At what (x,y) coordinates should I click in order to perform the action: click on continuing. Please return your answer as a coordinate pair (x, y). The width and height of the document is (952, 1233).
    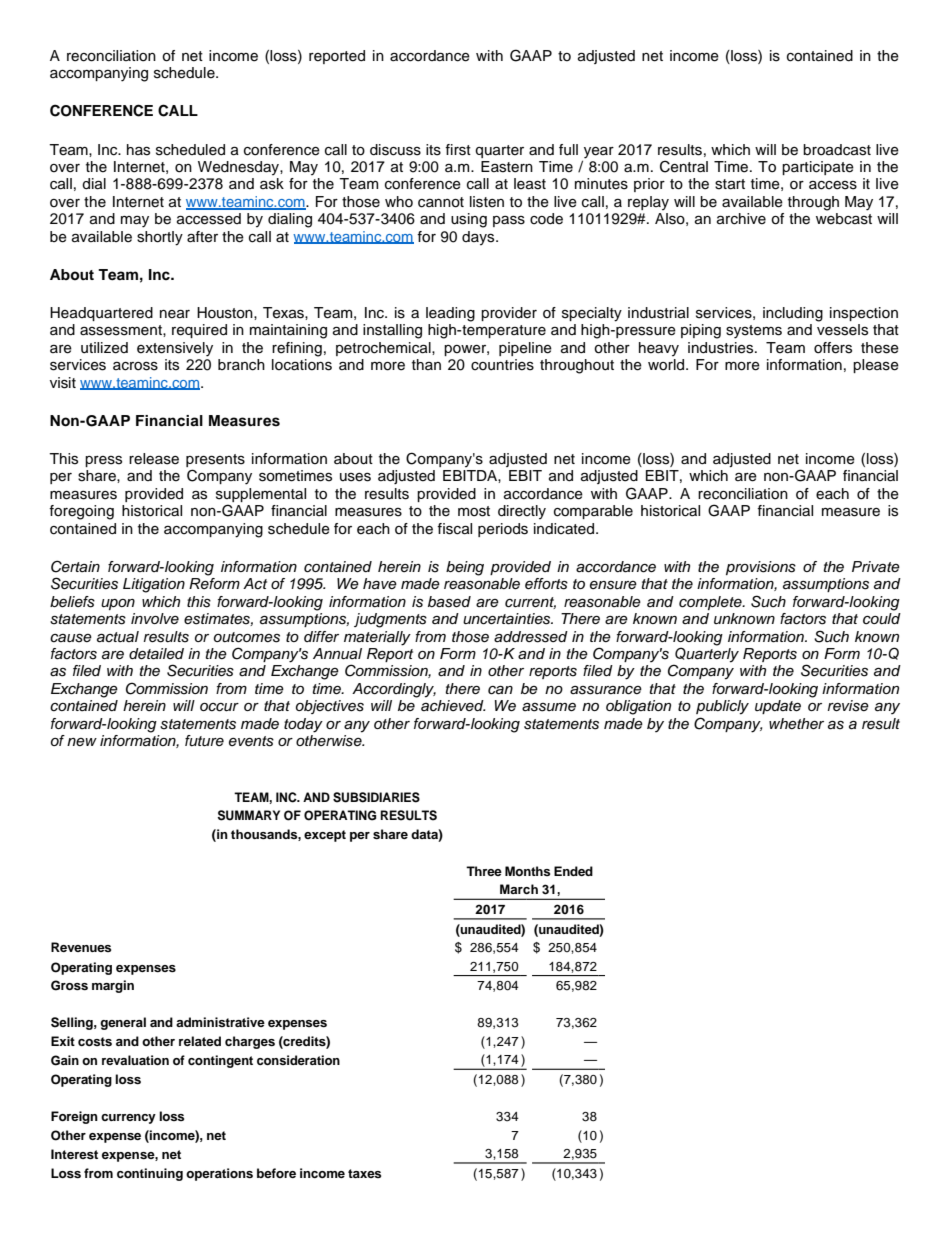
    Looking at the image, I should click on (150, 1174).
